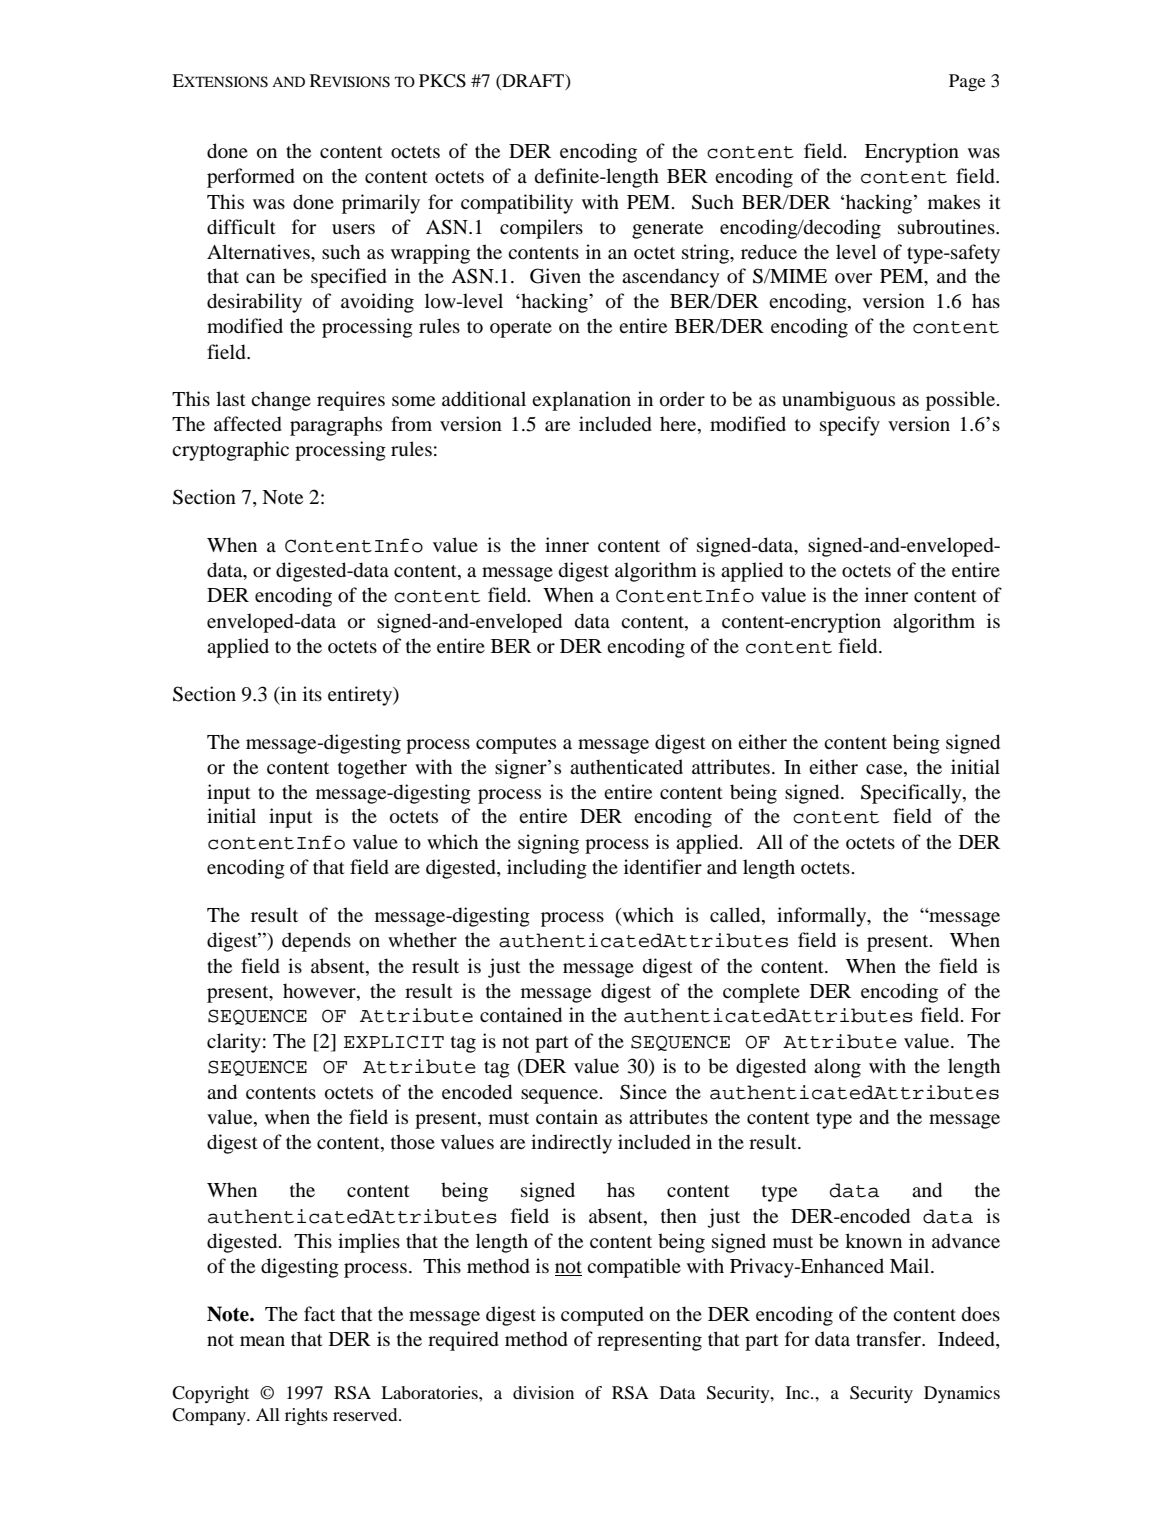 The width and height of the image is (1173, 1518). Describe the element at coordinates (547, 869) in the image. I see `including` at that location.
